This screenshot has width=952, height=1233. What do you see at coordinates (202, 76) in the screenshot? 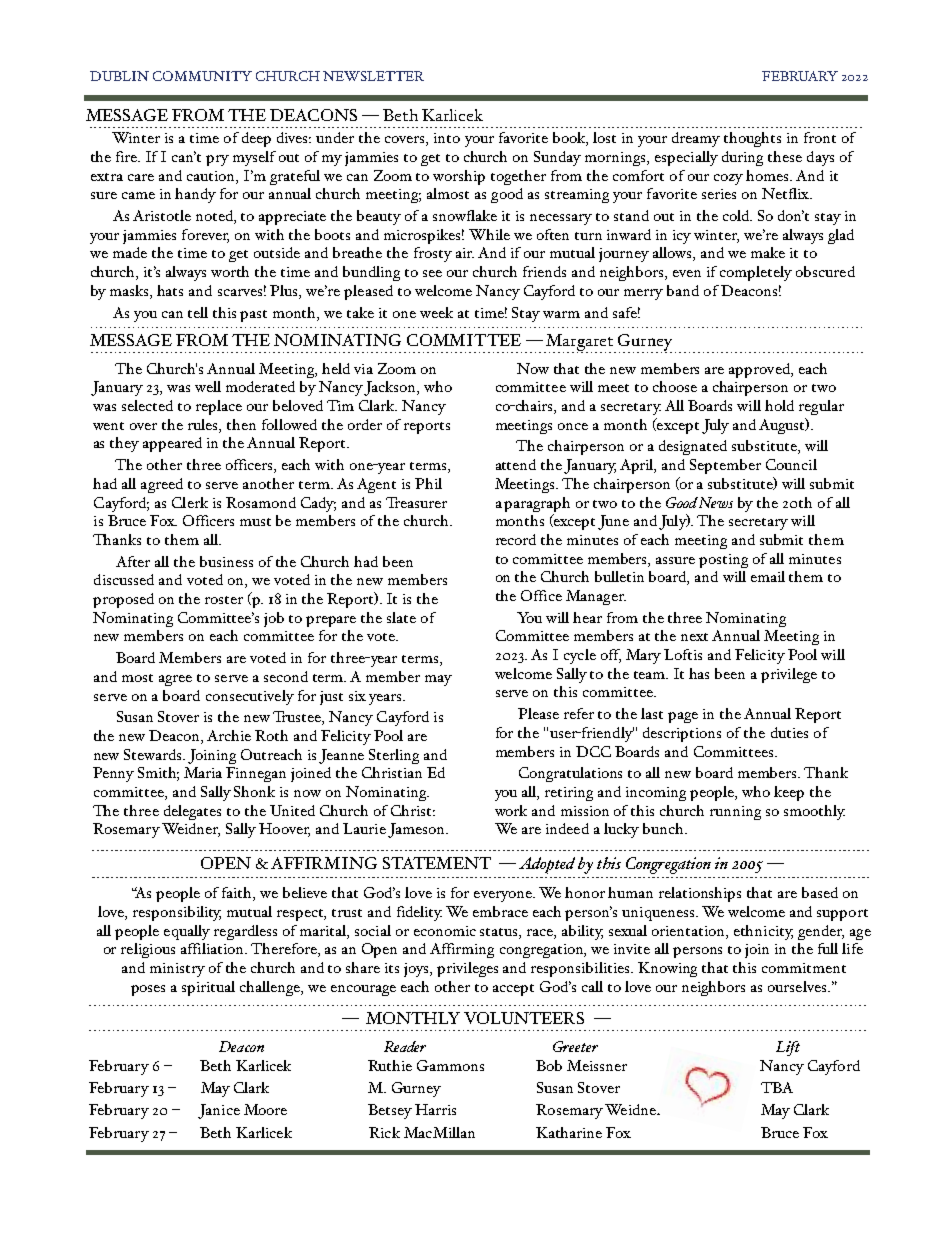
I see `COMMUNITY` at bounding box center [202, 76].
